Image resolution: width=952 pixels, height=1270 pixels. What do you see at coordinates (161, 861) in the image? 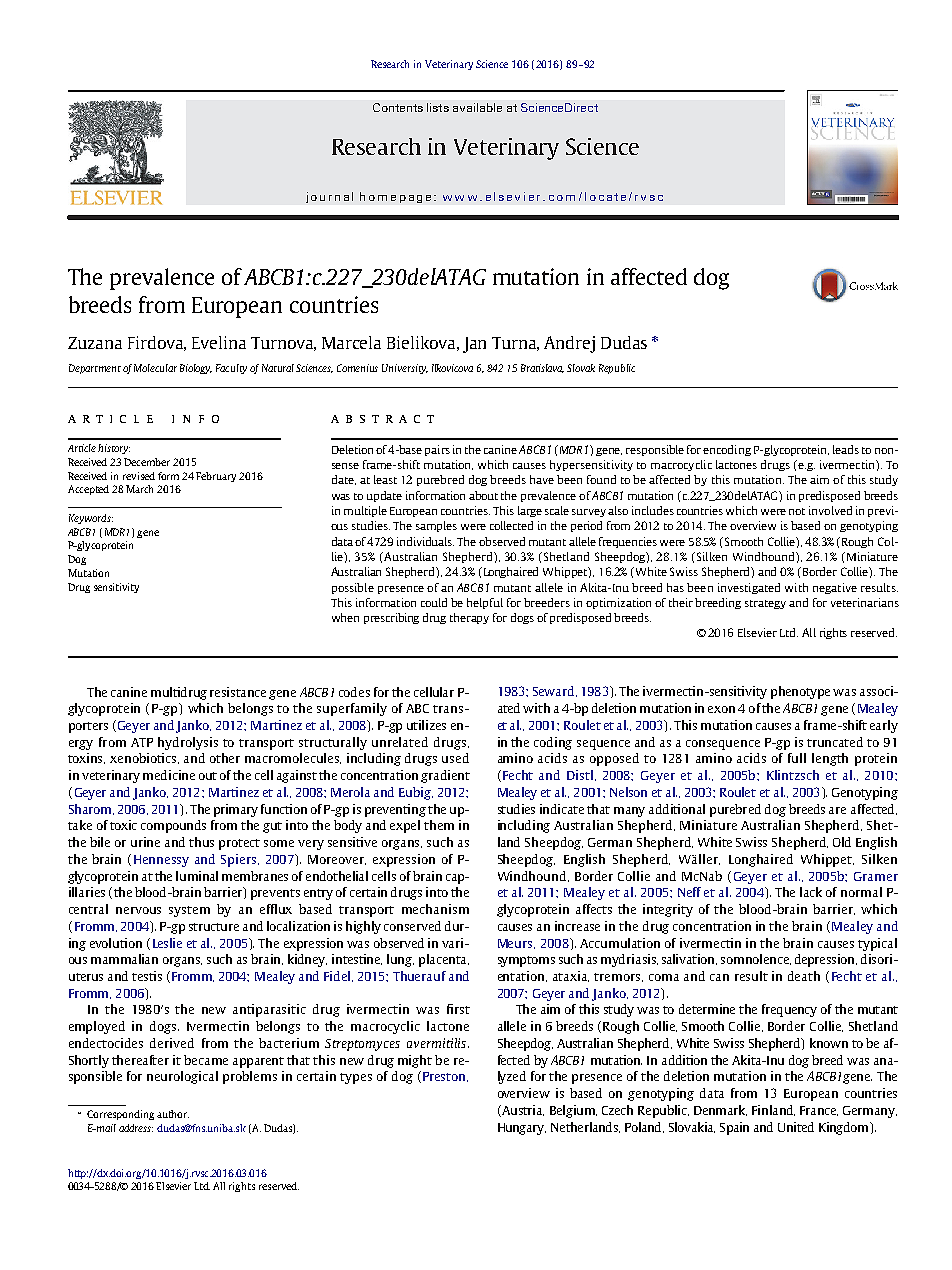
I see `Hennessy` at bounding box center [161, 861].
